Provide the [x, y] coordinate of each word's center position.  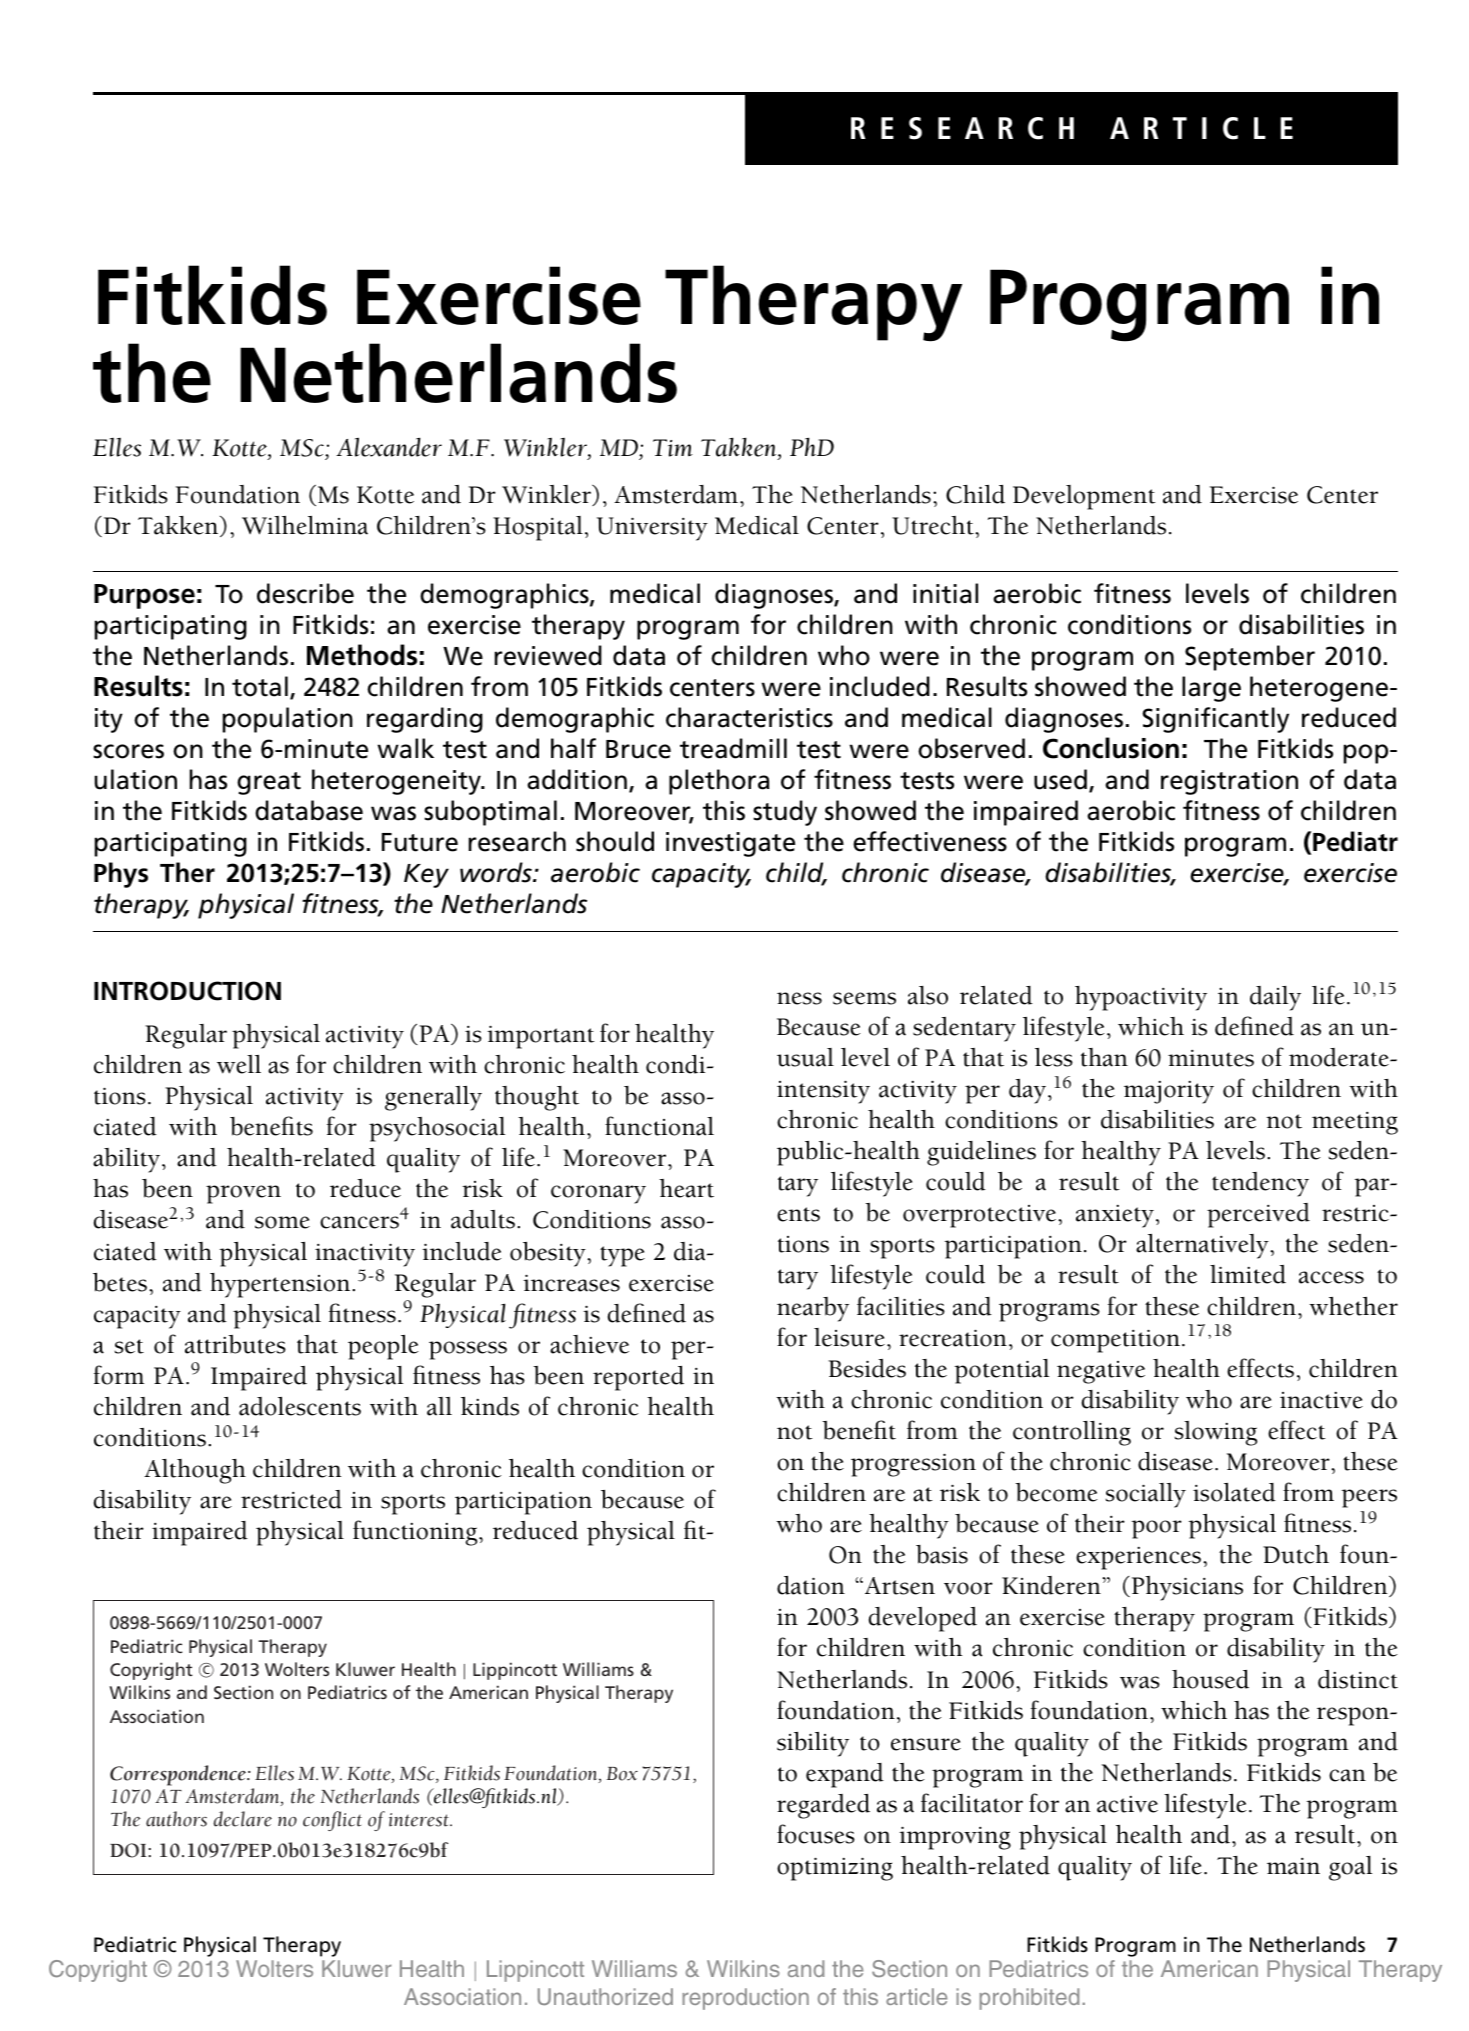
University [652, 529]
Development [1084, 497]
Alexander [389, 447]
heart [686, 1188]
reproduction [745, 1999]
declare [242, 1819]
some [282, 1222]
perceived [1258, 1215]
